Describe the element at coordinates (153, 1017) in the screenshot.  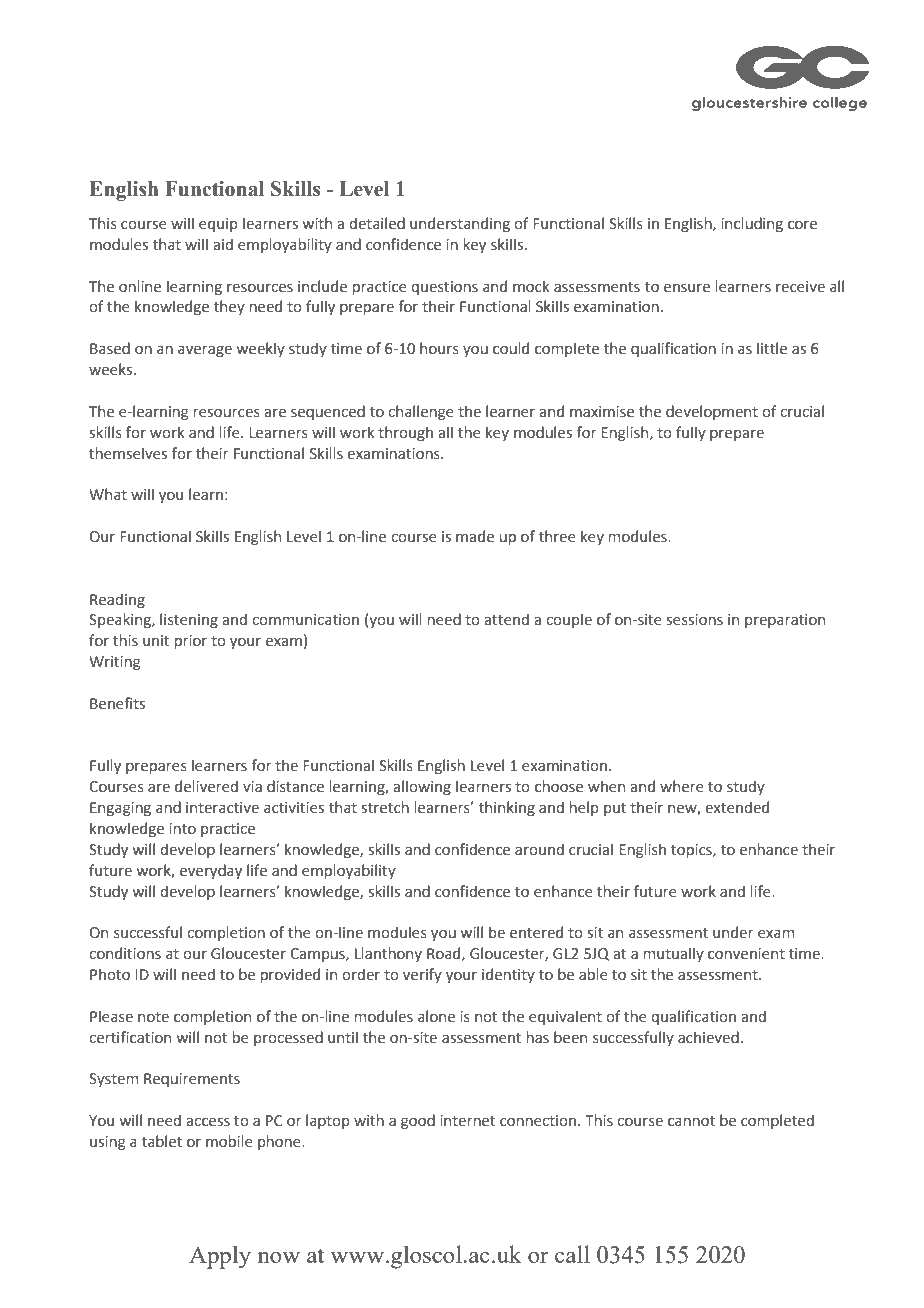
I see `note` at that location.
